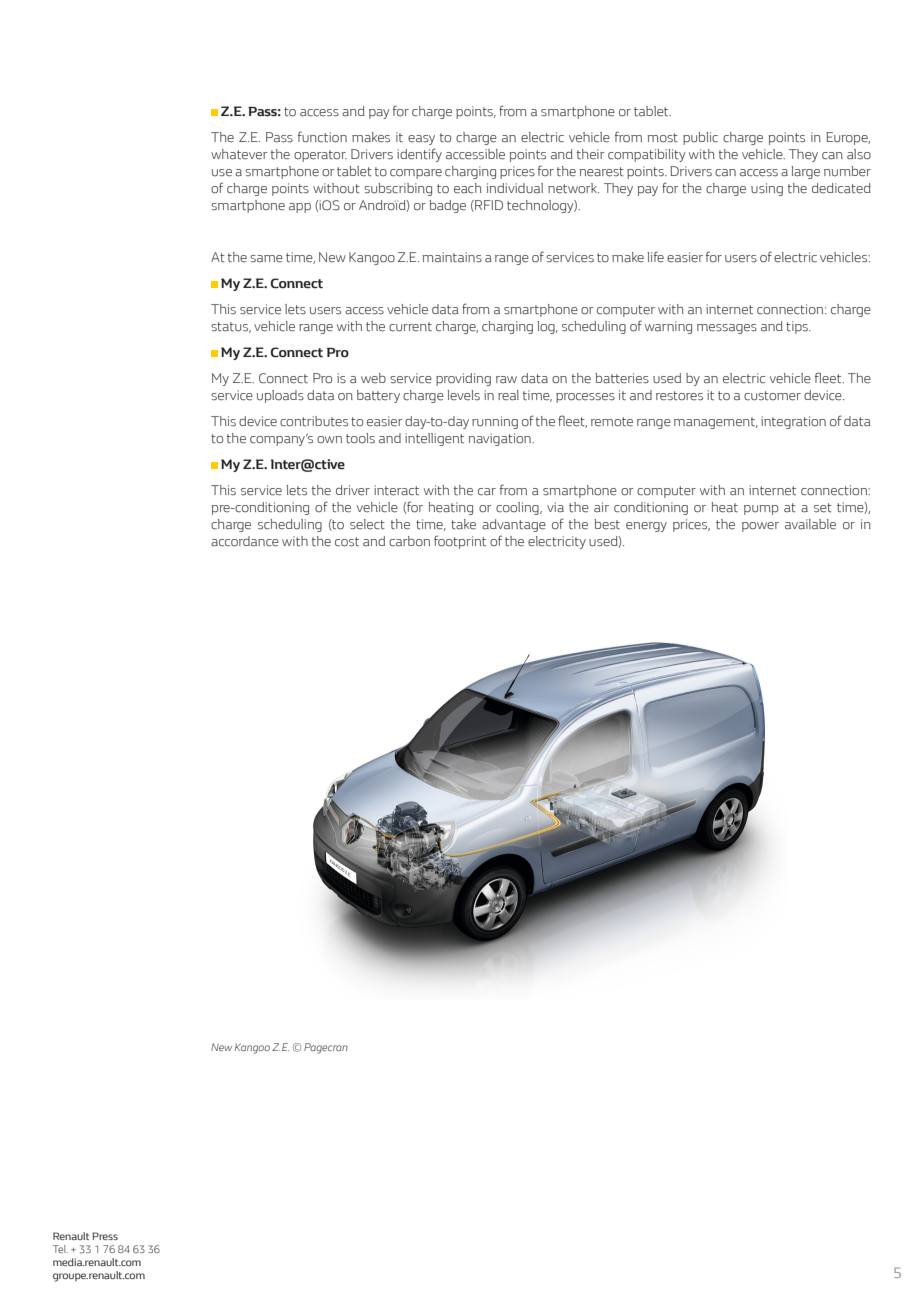  I want to click on advantage, so click(514, 525).
